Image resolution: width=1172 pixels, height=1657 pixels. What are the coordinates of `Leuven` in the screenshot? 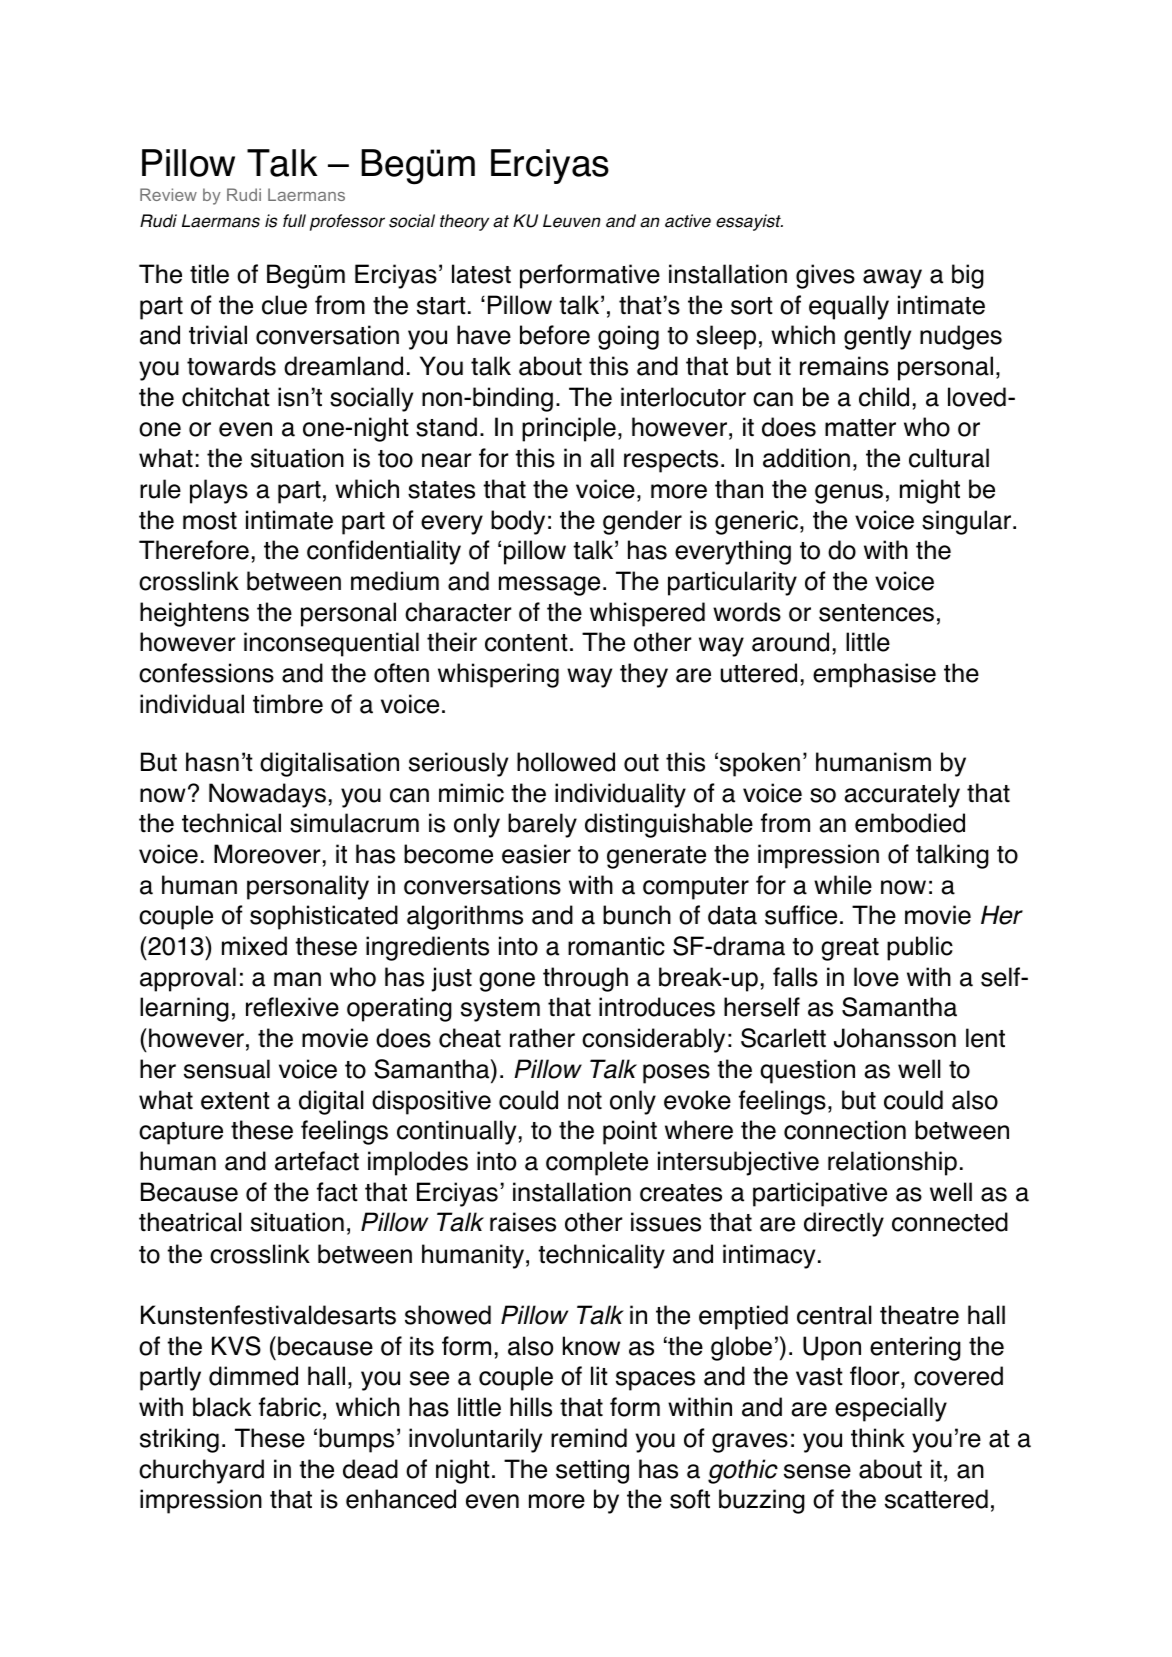 It's located at (572, 221).
